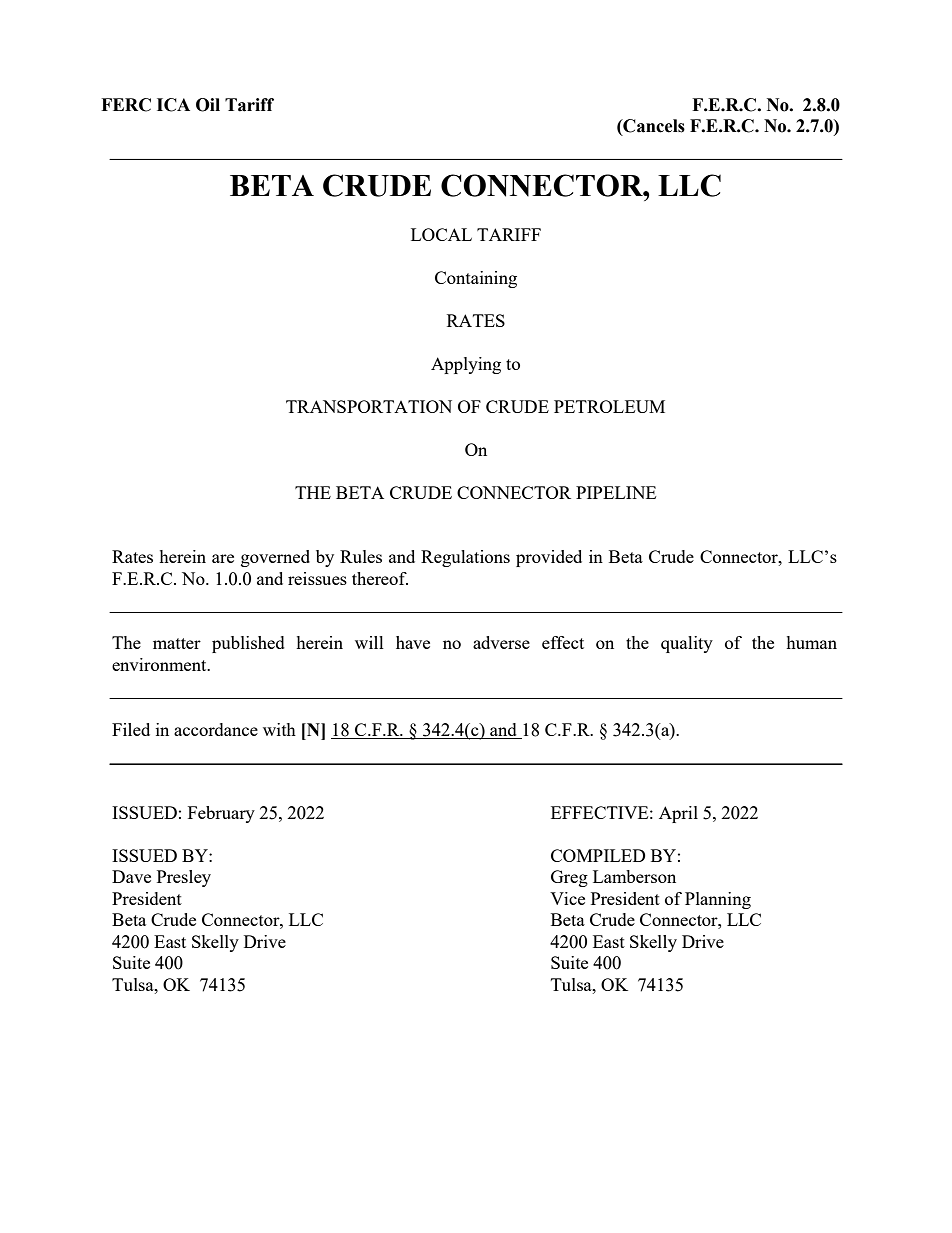  What do you see at coordinates (184, 878) in the screenshot?
I see `Presley` at bounding box center [184, 878].
